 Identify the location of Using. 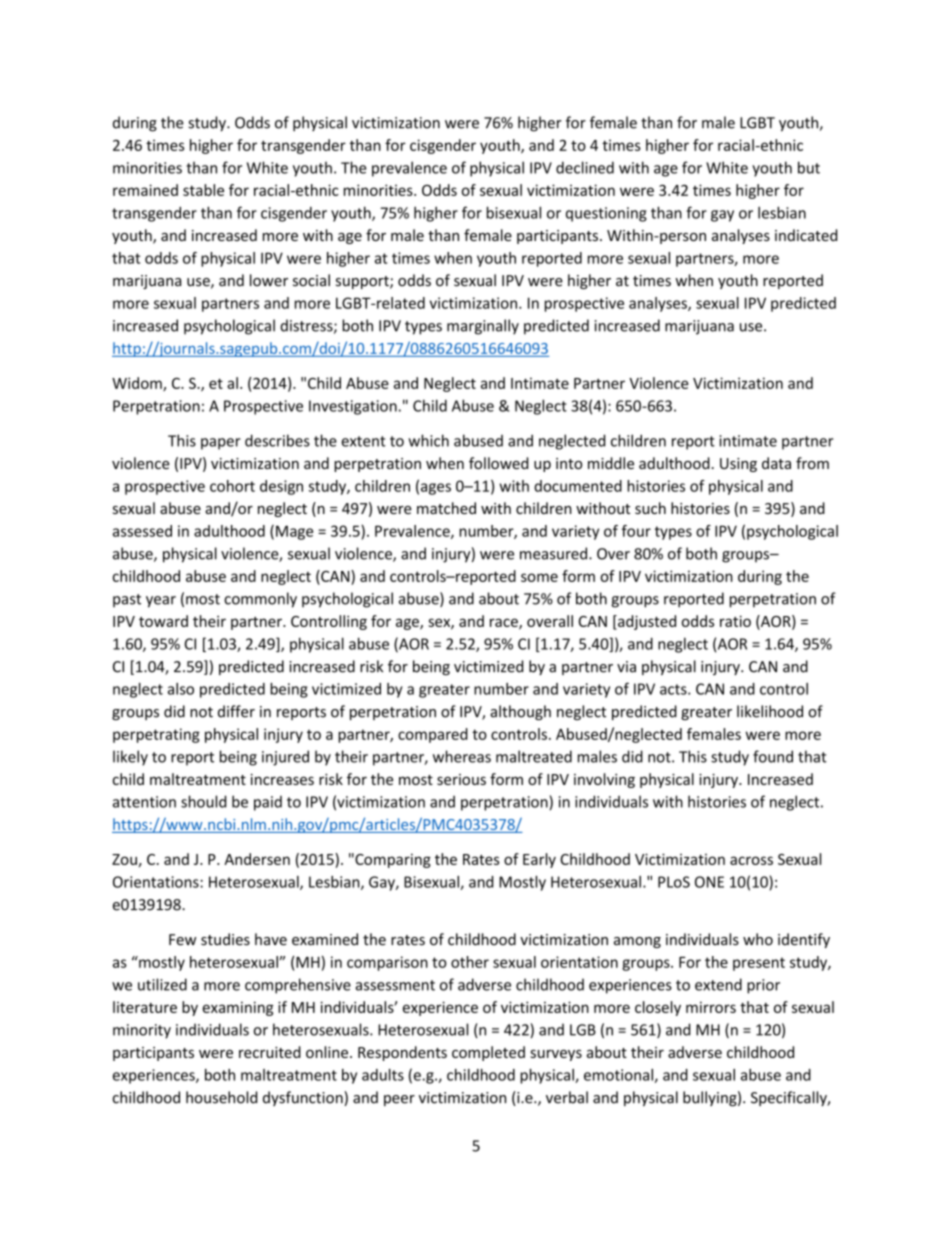
(738, 465).
